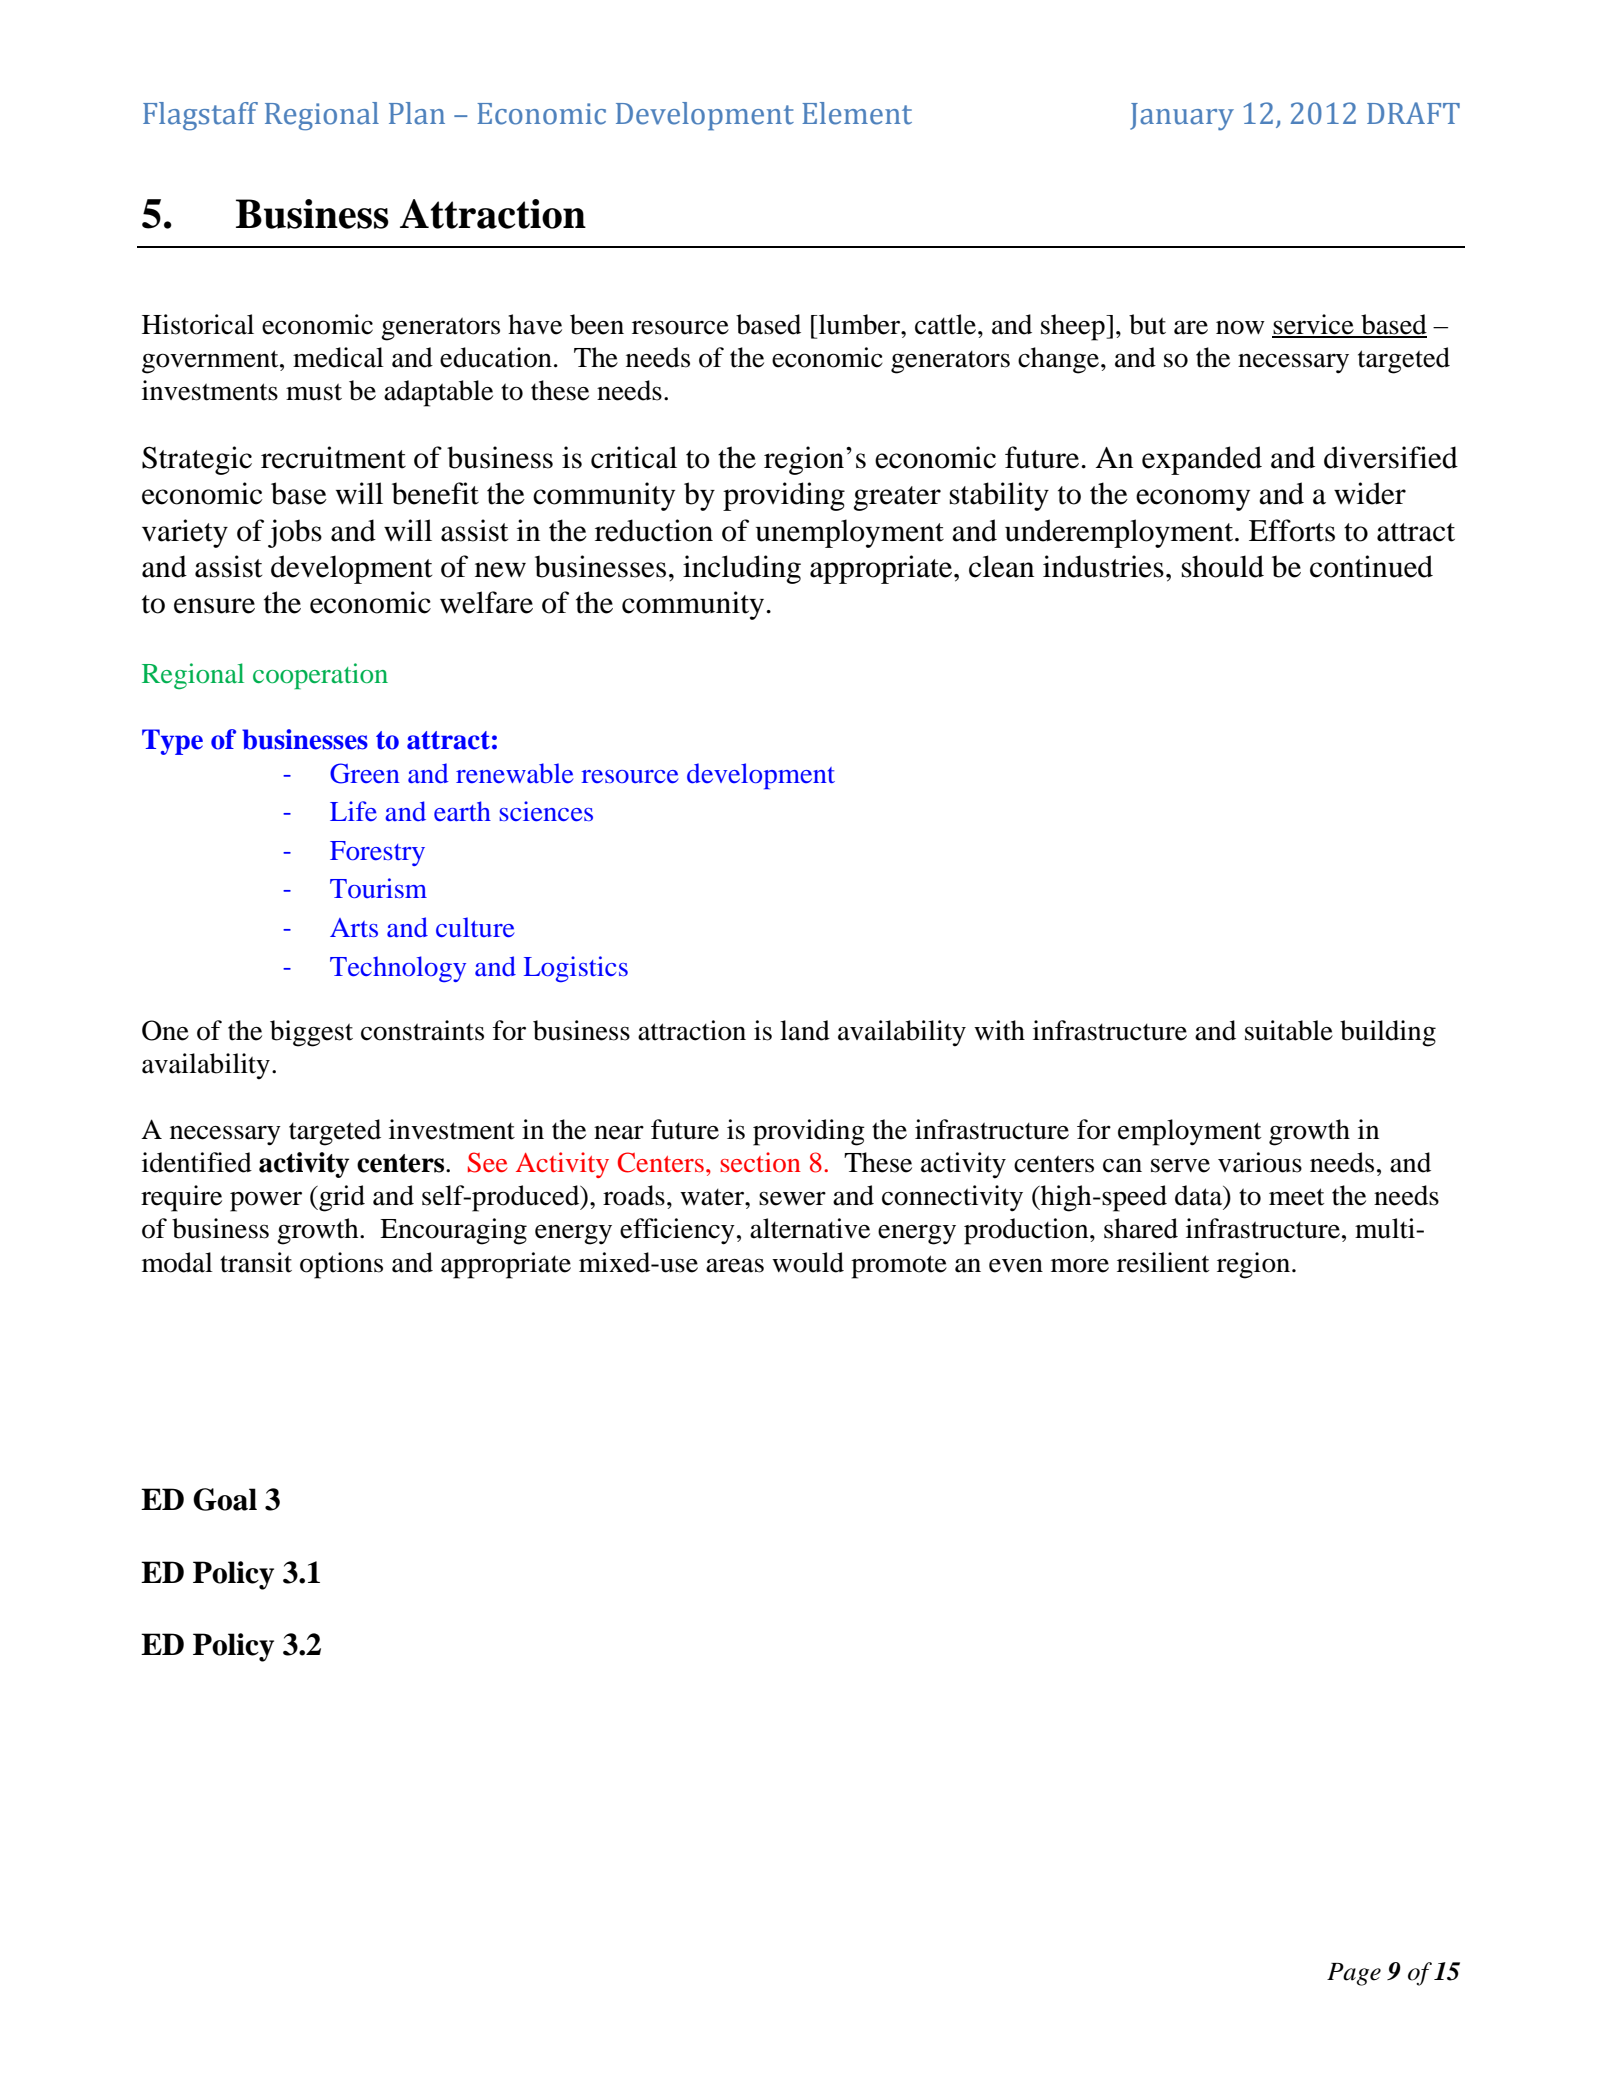 The image size is (1602, 2073). I want to click on Element, so click(857, 113).
